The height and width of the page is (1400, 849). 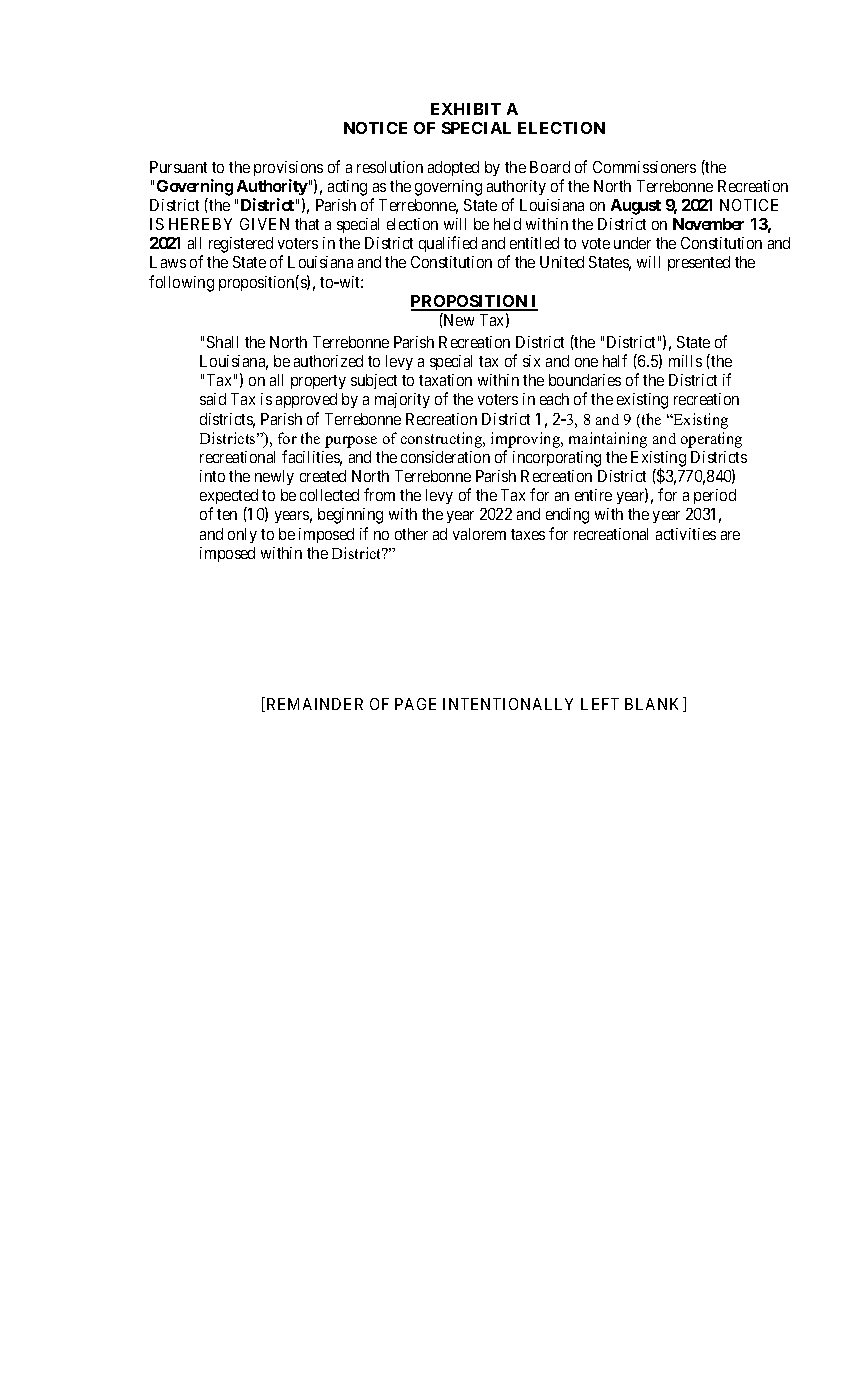 What do you see at coordinates (644, 167) in the page?
I see `Commissioners` at bounding box center [644, 167].
